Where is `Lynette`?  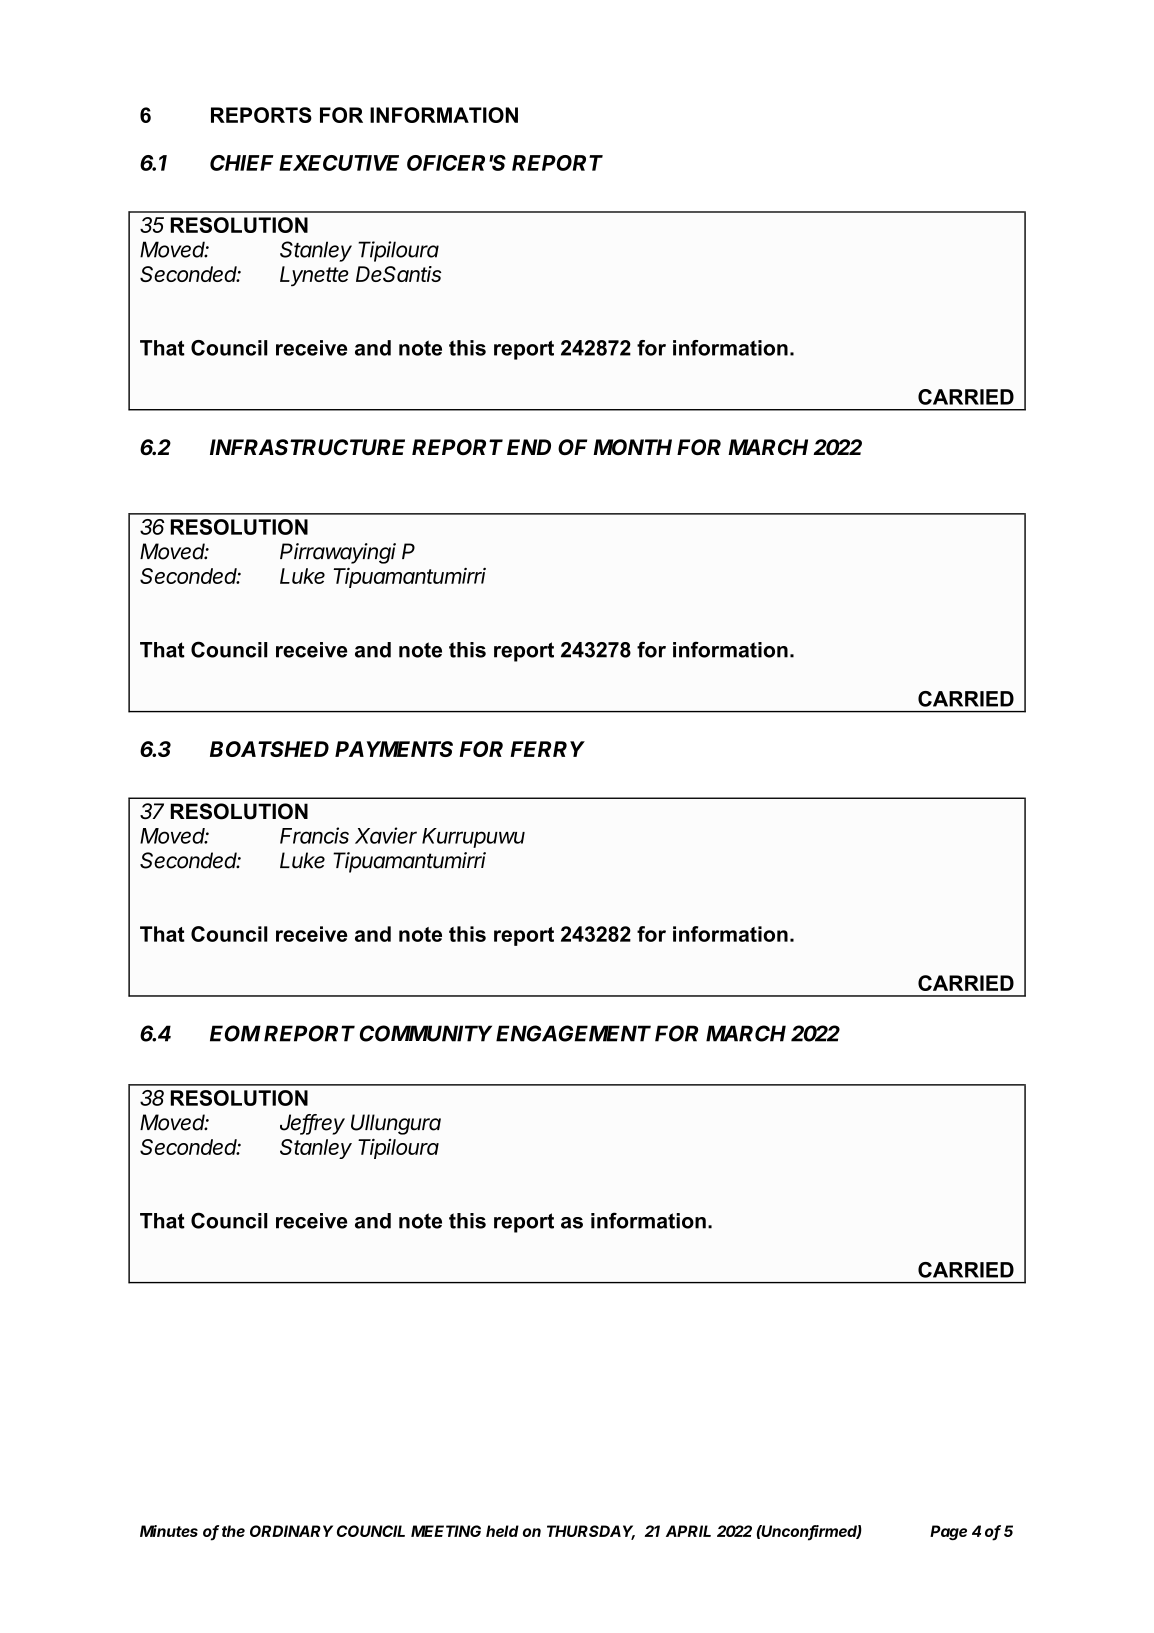 Lynette is located at coordinates (314, 276).
